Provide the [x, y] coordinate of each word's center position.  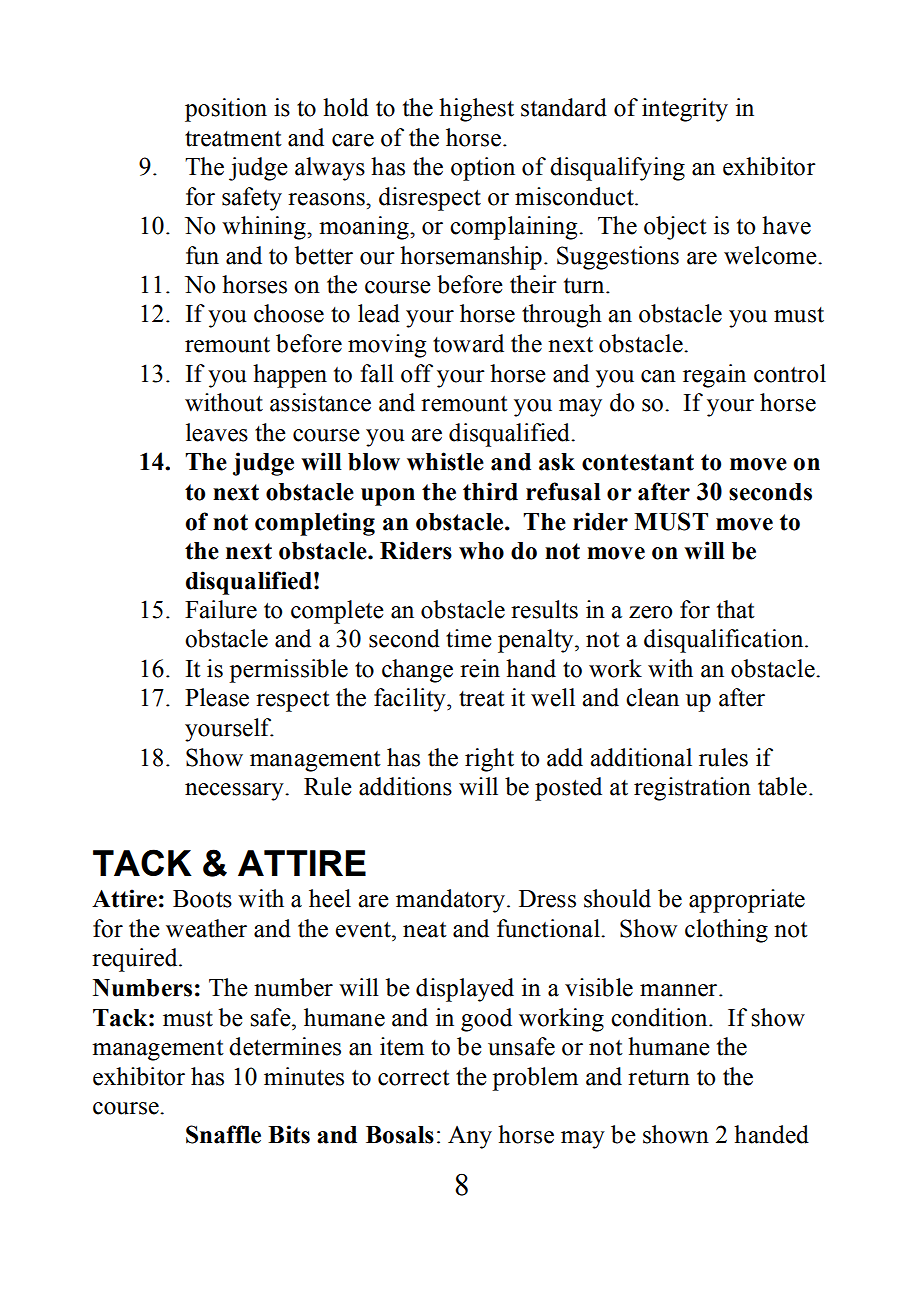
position [226, 110]
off [417, 373]
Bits [289, 1134]
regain [714, 376]
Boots [202, 899]
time [469, 638]
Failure [221, 609]
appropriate [747, 901]
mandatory [450, 901]
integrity [685, 110]
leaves [217, 432]
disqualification [725, 641]
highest [476, 110]
